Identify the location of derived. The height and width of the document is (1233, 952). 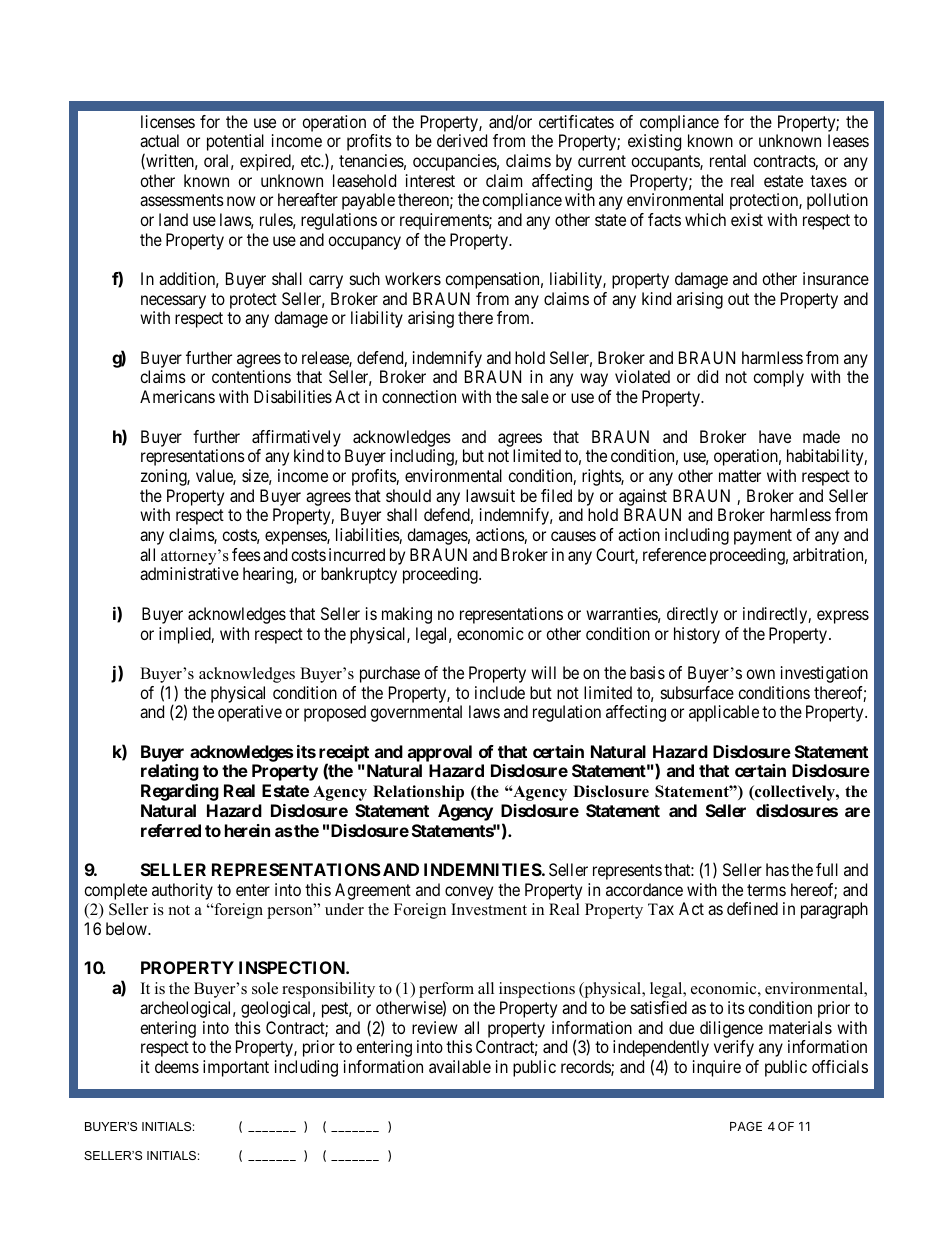
(462, 140).
